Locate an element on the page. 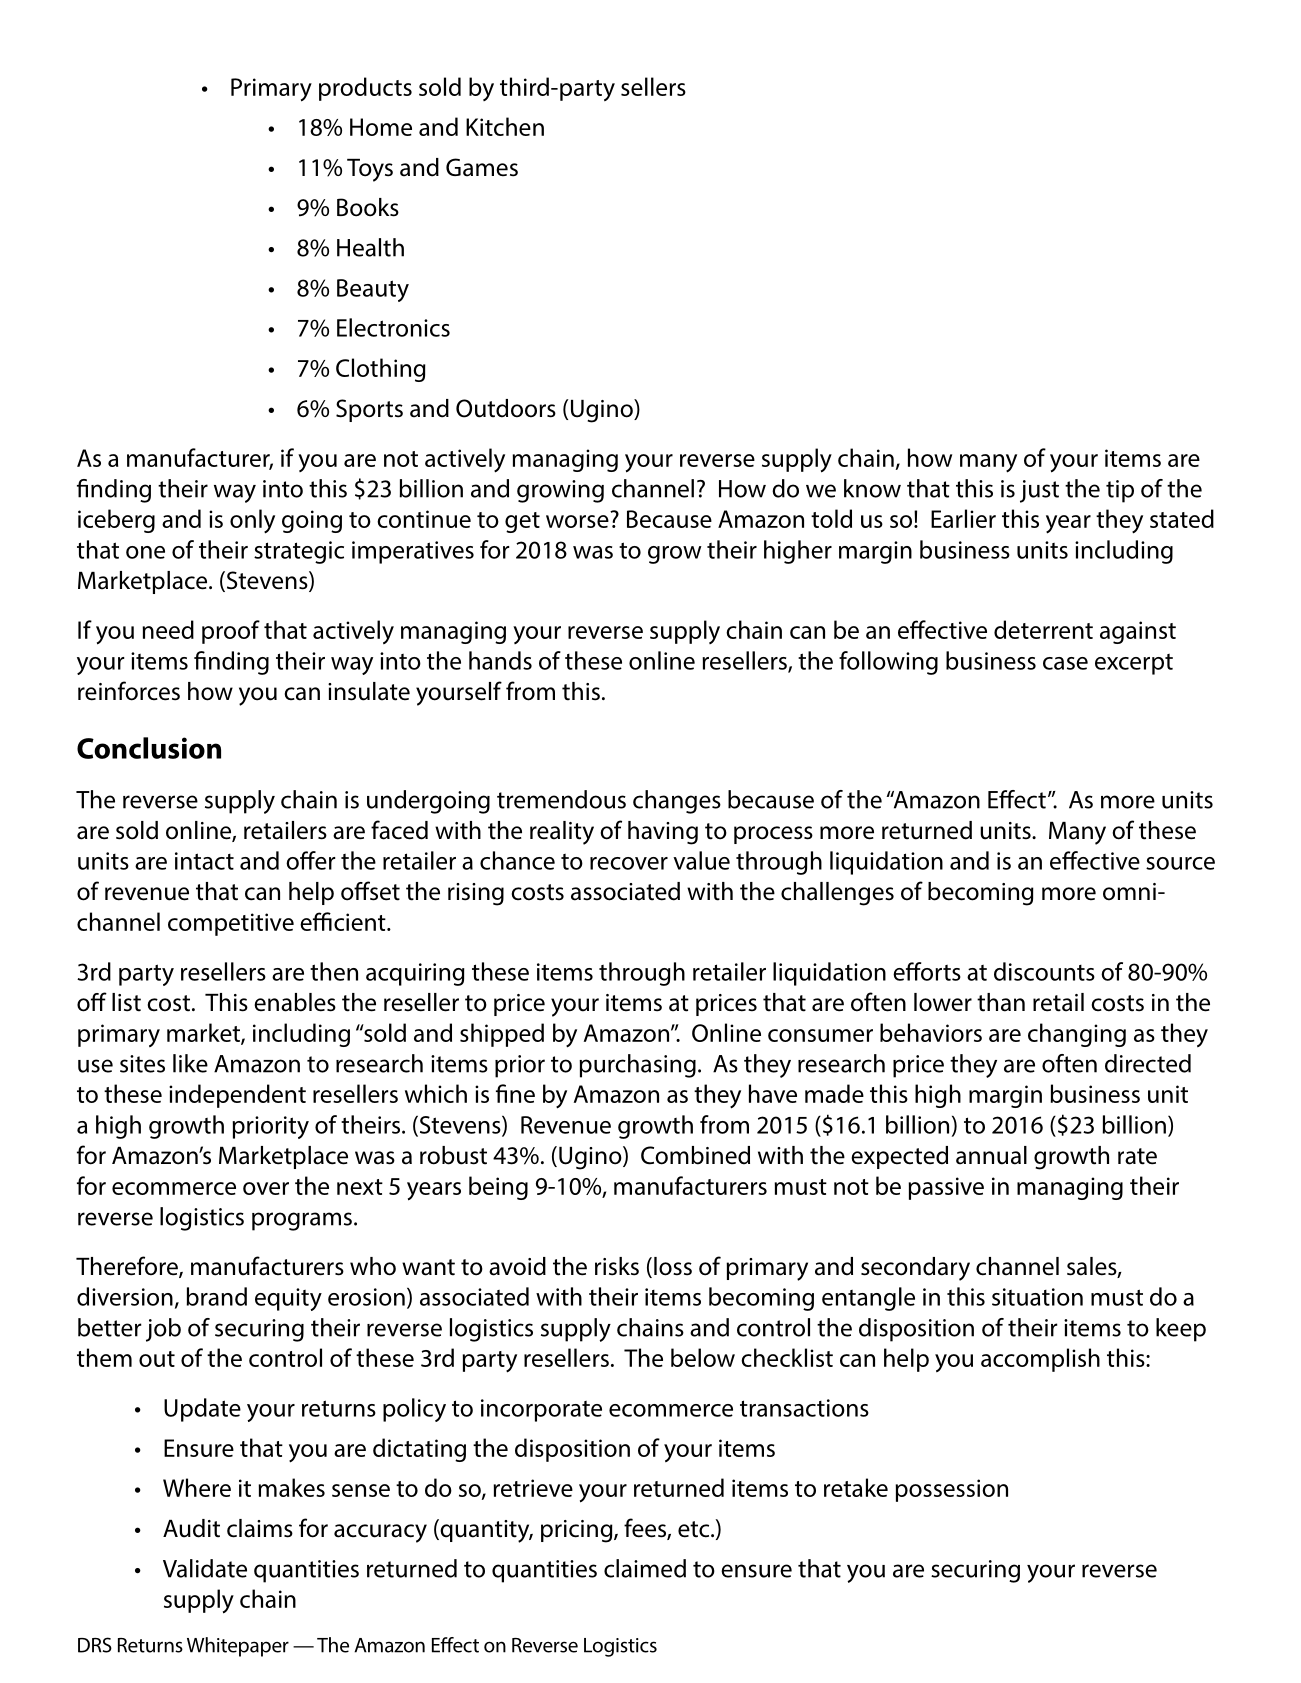 This page has width=1301, height=1683. independent is located at coordinates (237, 1096).
